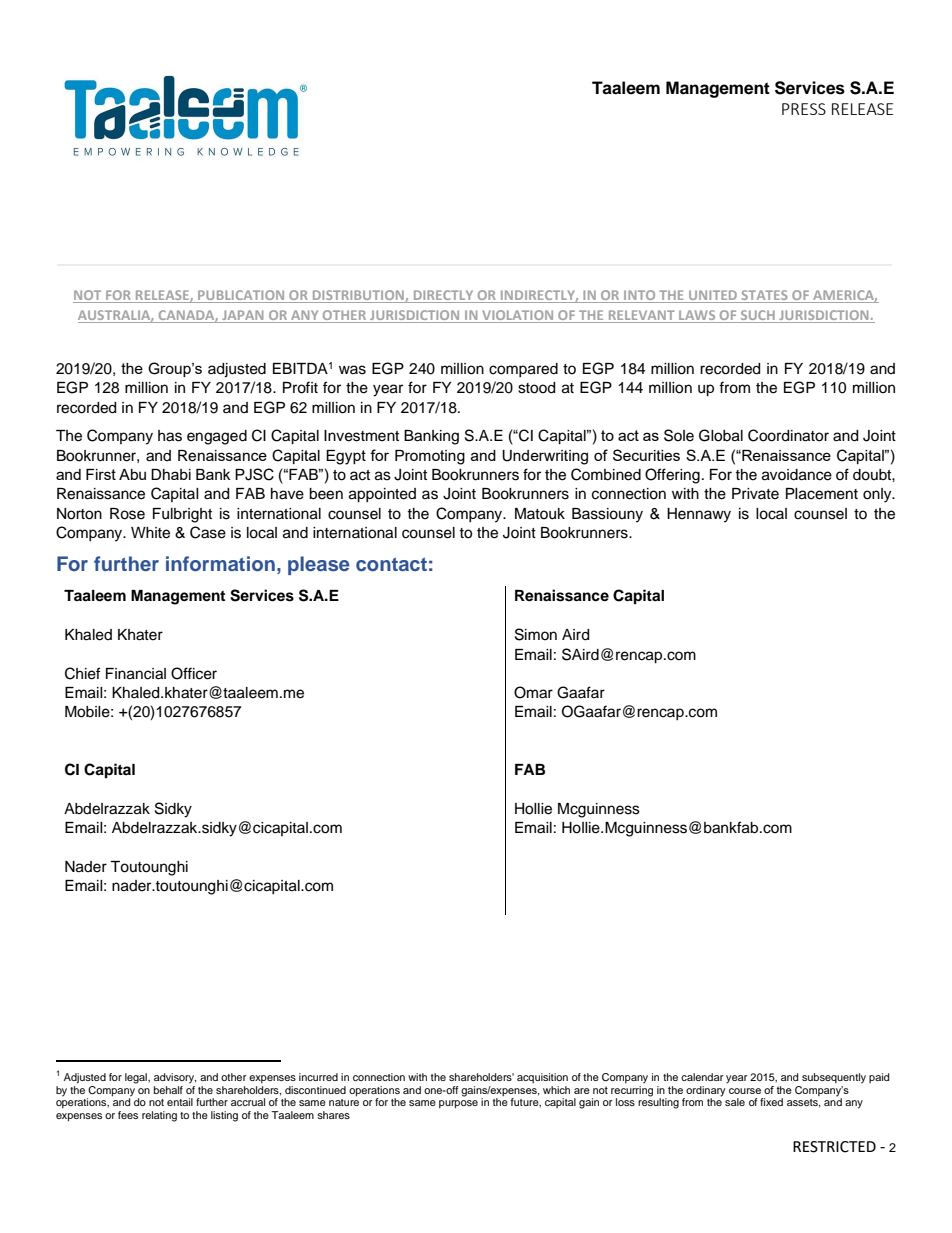 The width and height of the screenshot is (952, 1233). Describe the element at coordinates (771, 1102) in the screenshot. I see `fixed` at that location.
